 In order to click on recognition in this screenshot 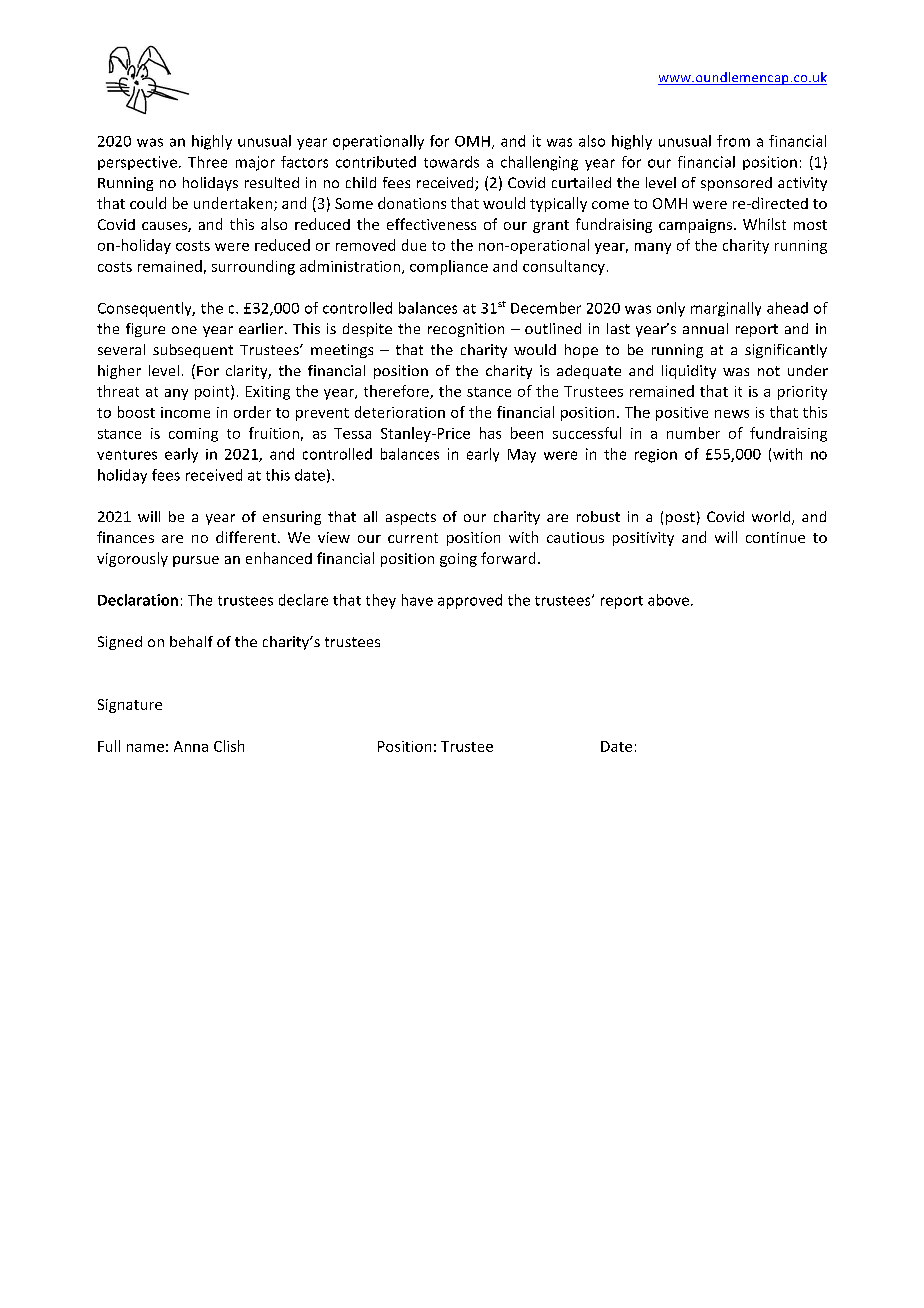, I will do `click(466, 330)`.
